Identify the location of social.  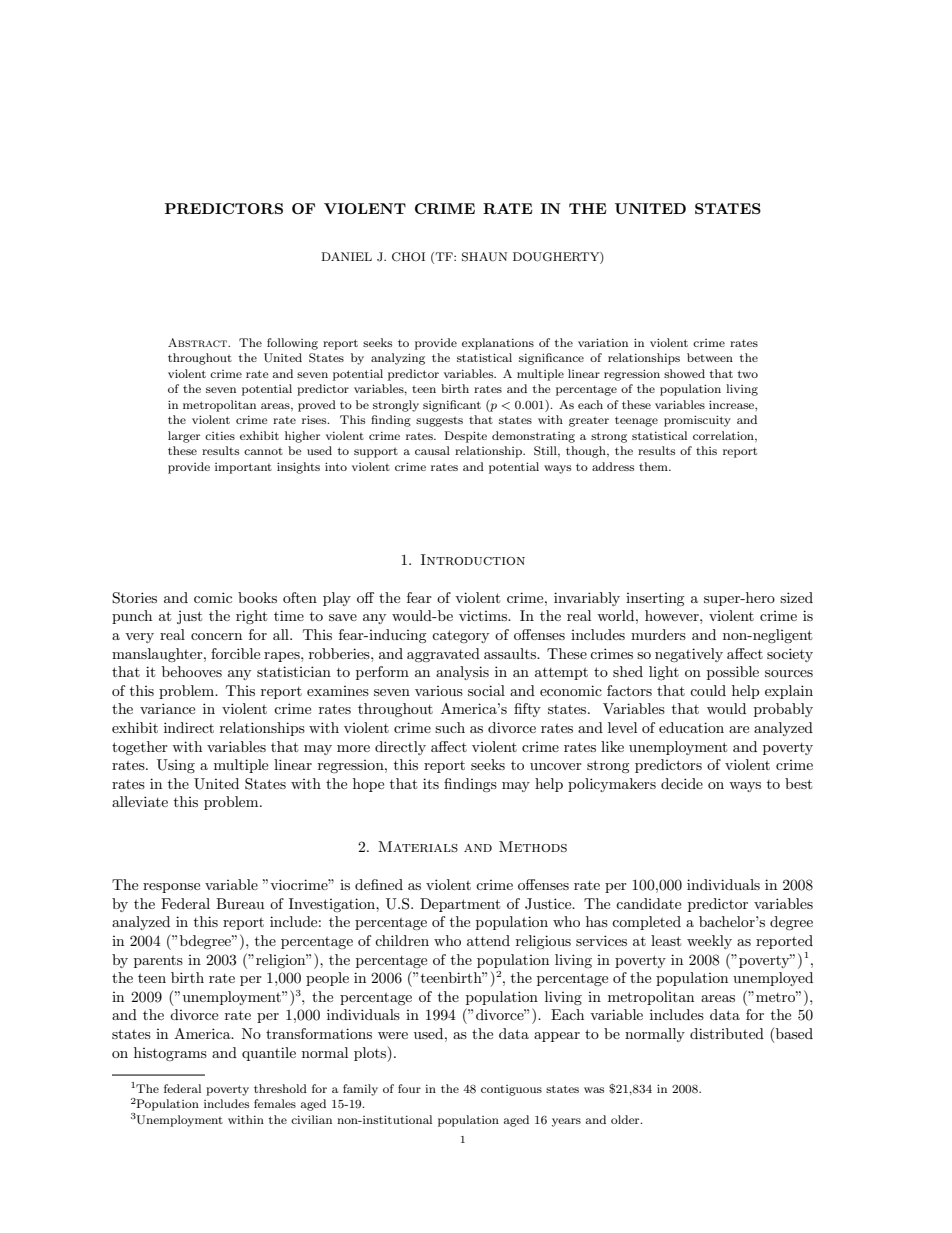
(486, 690).
